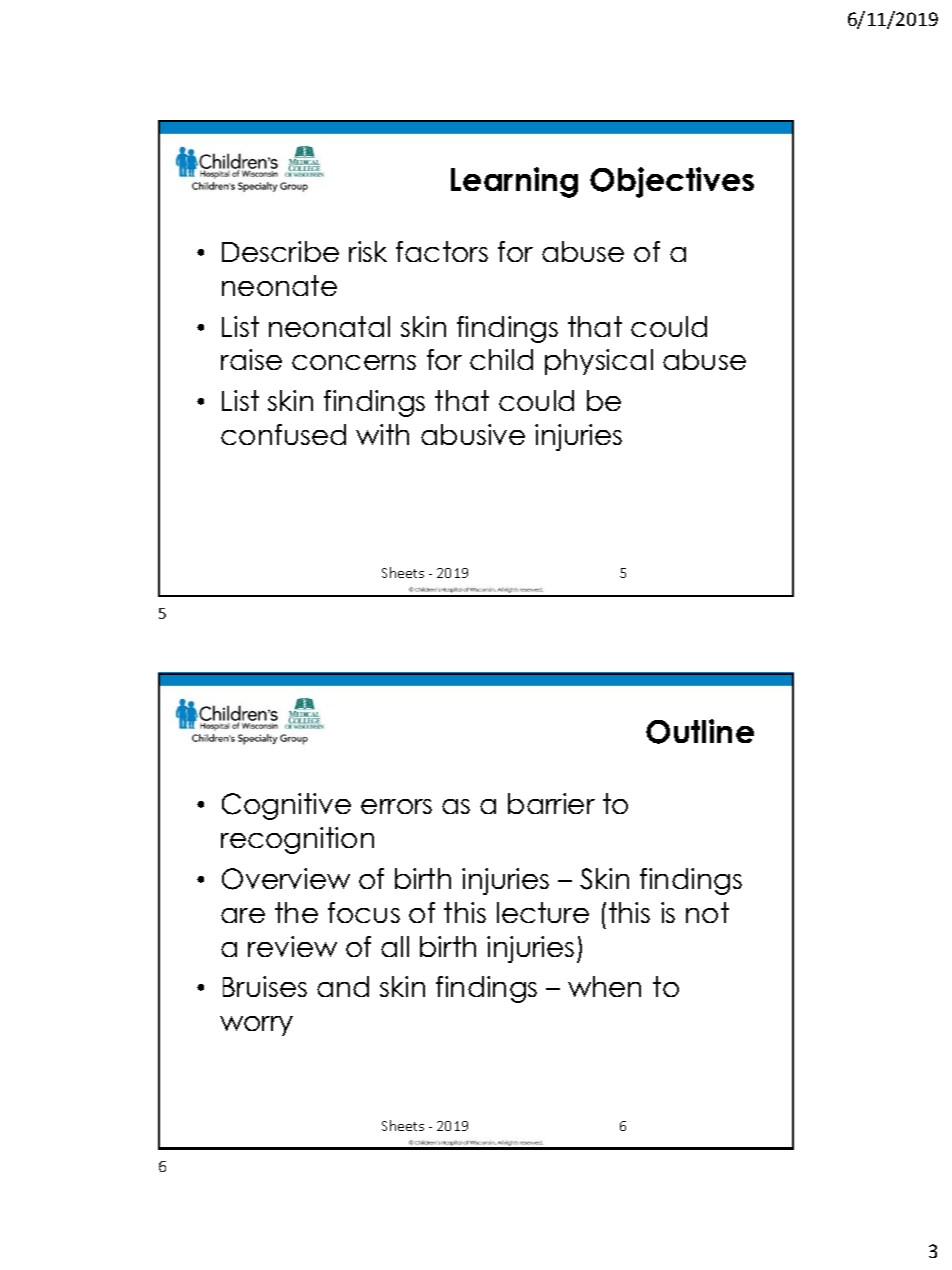 The width and height of the image is (952, 1270). Describe the element at coordinates (700, 731) in the image. I see `Outline` at that location.
